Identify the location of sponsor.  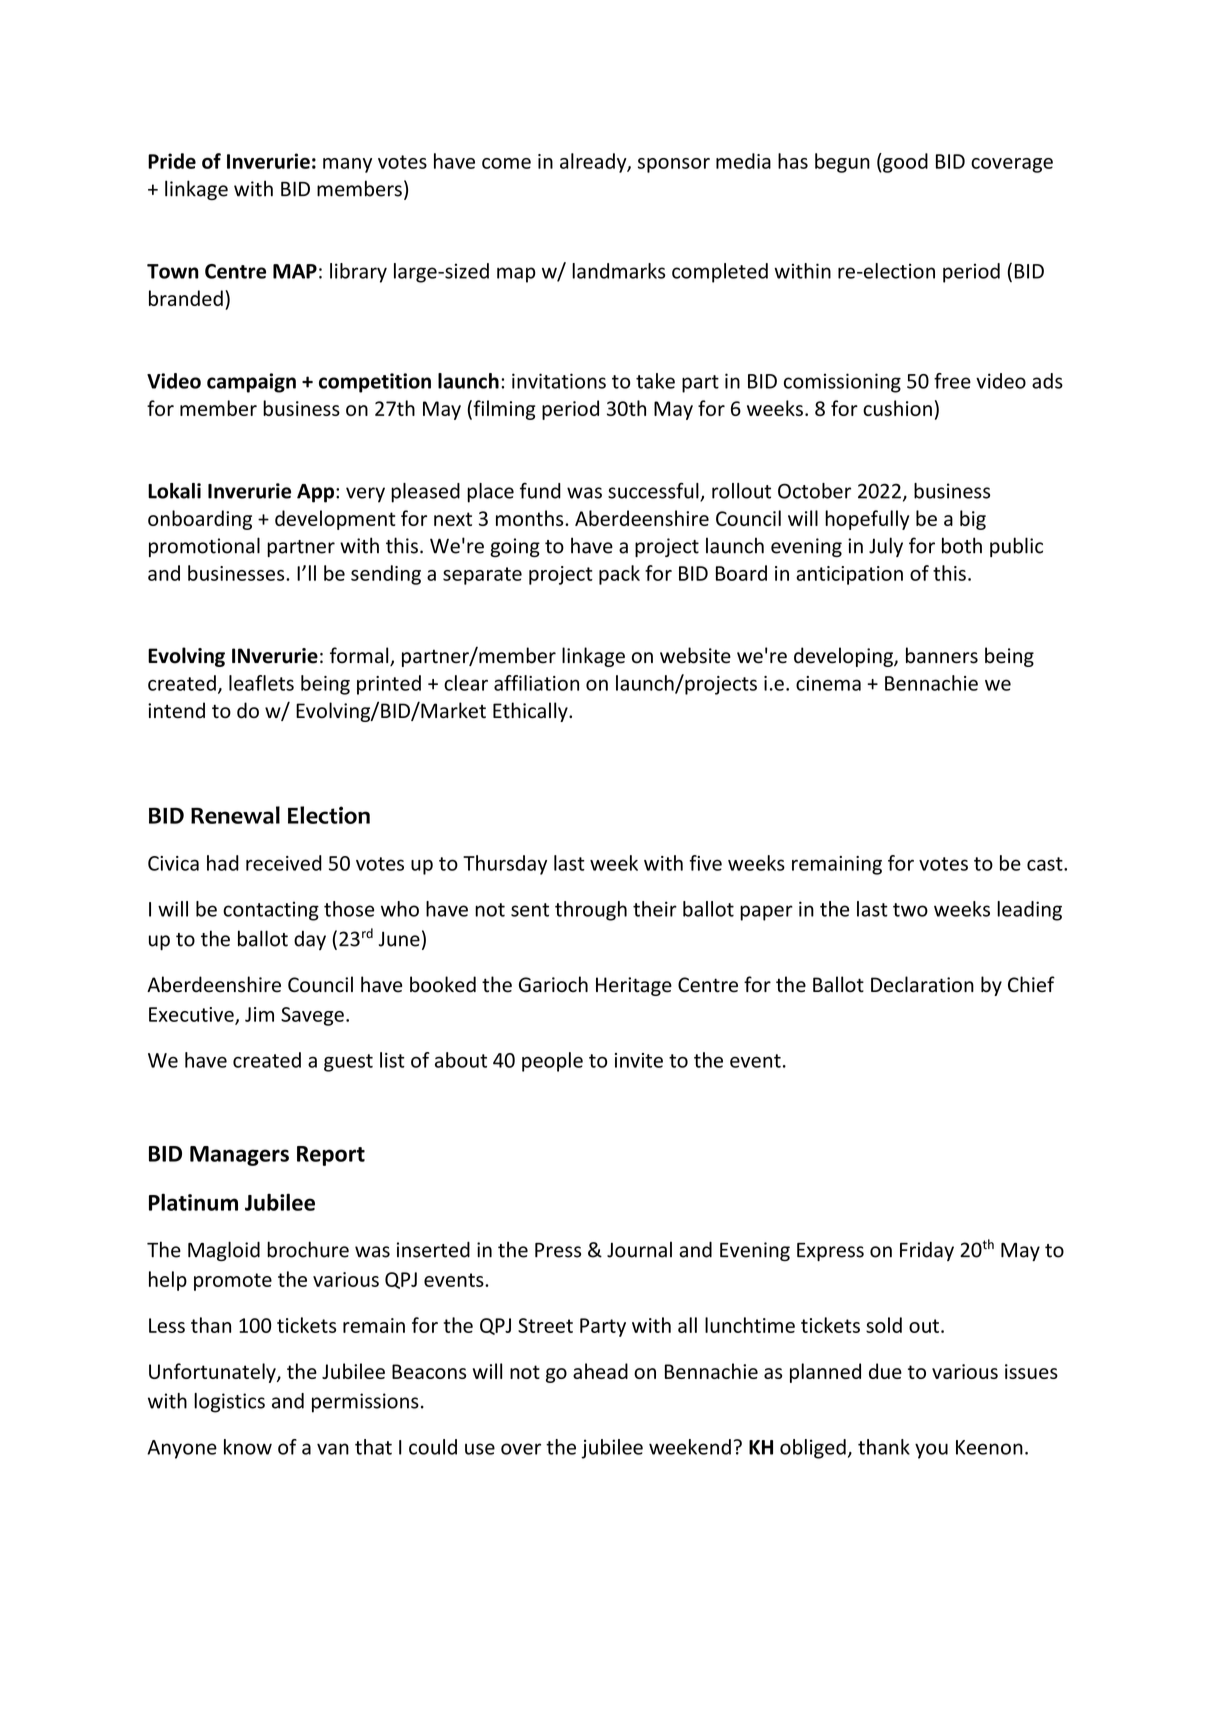
(674, 165).
